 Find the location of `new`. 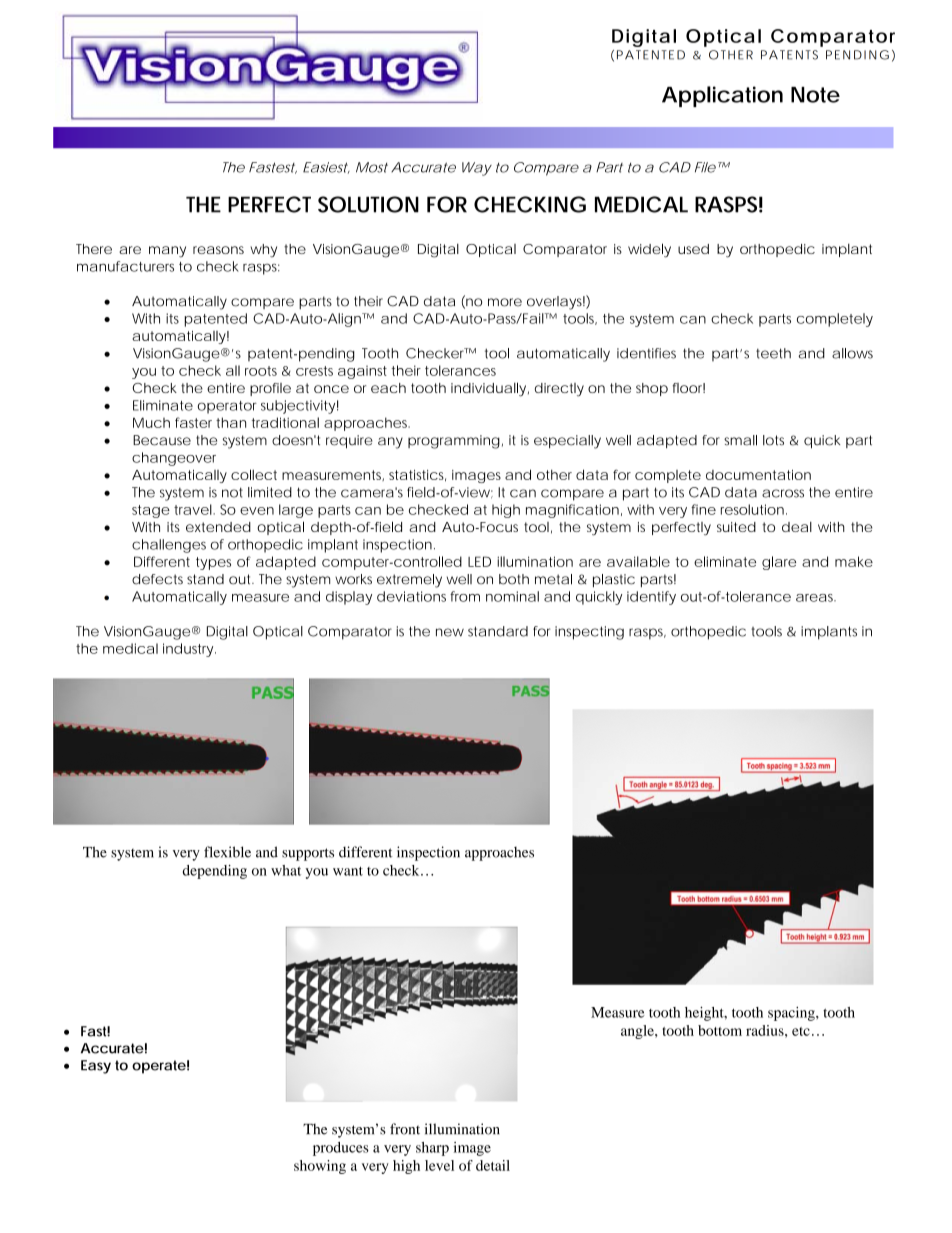

new is located at coordinates (450, 632).
